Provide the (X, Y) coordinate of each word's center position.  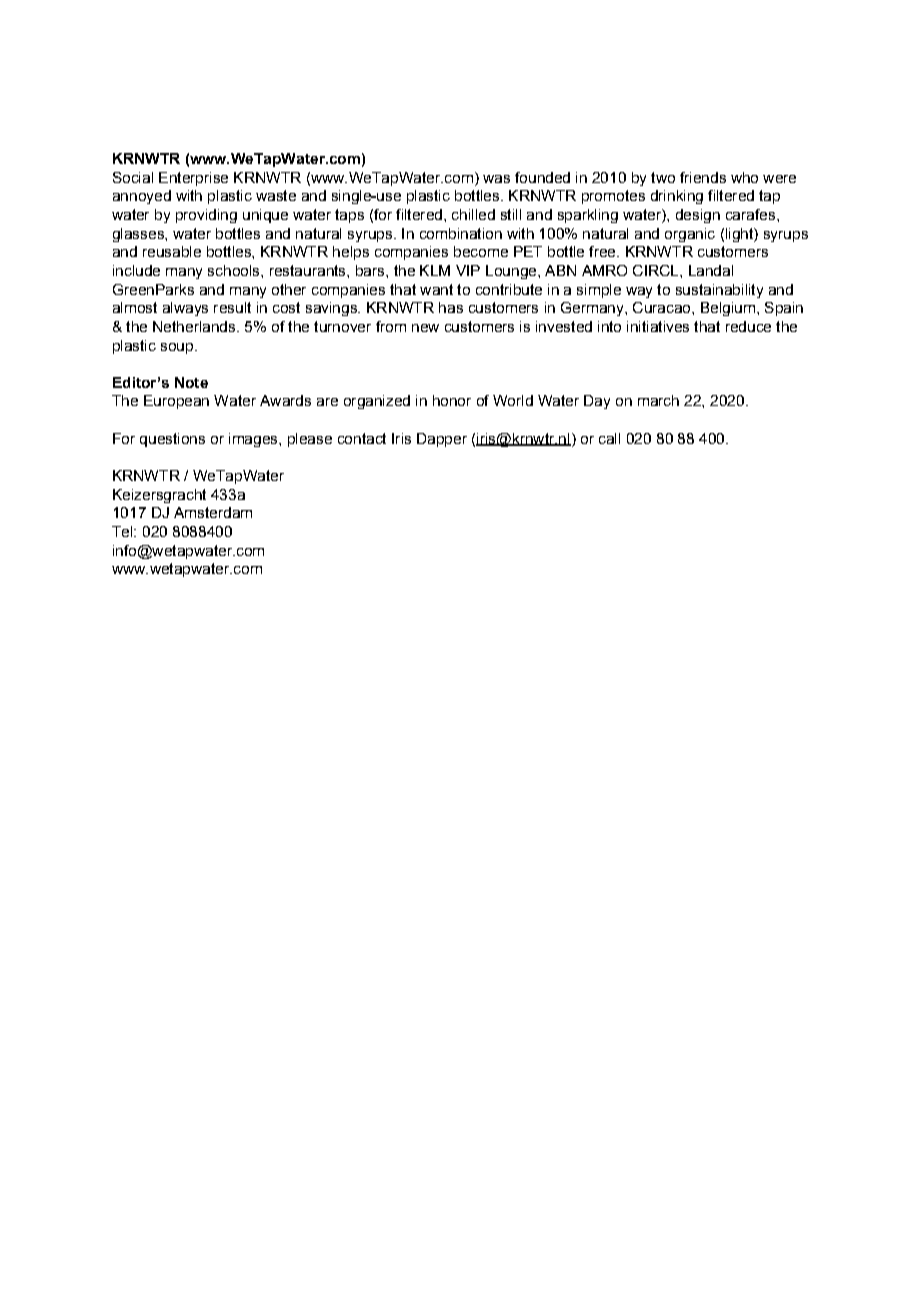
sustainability (719, 291)
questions (172, 440)
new (425, 328)
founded (542, 177)
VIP (468, 270)
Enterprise (193, 179)
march (658, 400)
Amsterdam (213, 512)
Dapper (442, 440)
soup (177, 348)
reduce (748, 326)
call (609, 438)
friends (703, 177)
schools (235, 270)
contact (362, 438)
